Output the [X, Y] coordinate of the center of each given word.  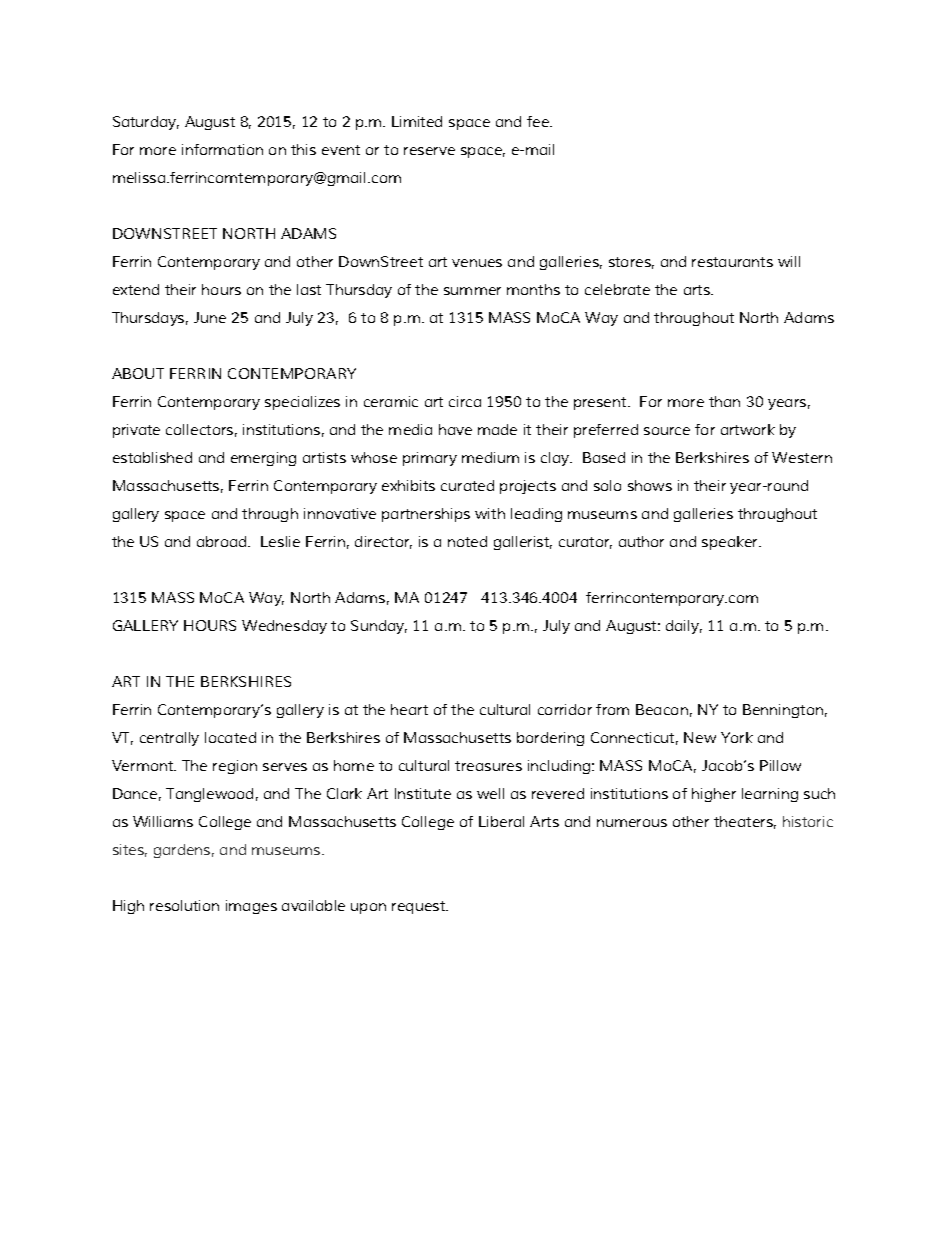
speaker [731, 543]
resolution [184, 905]
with [490, 513]
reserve [429, 151]
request [420, 907]
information [222, 149]
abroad [223, 541]
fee [539, 121]
